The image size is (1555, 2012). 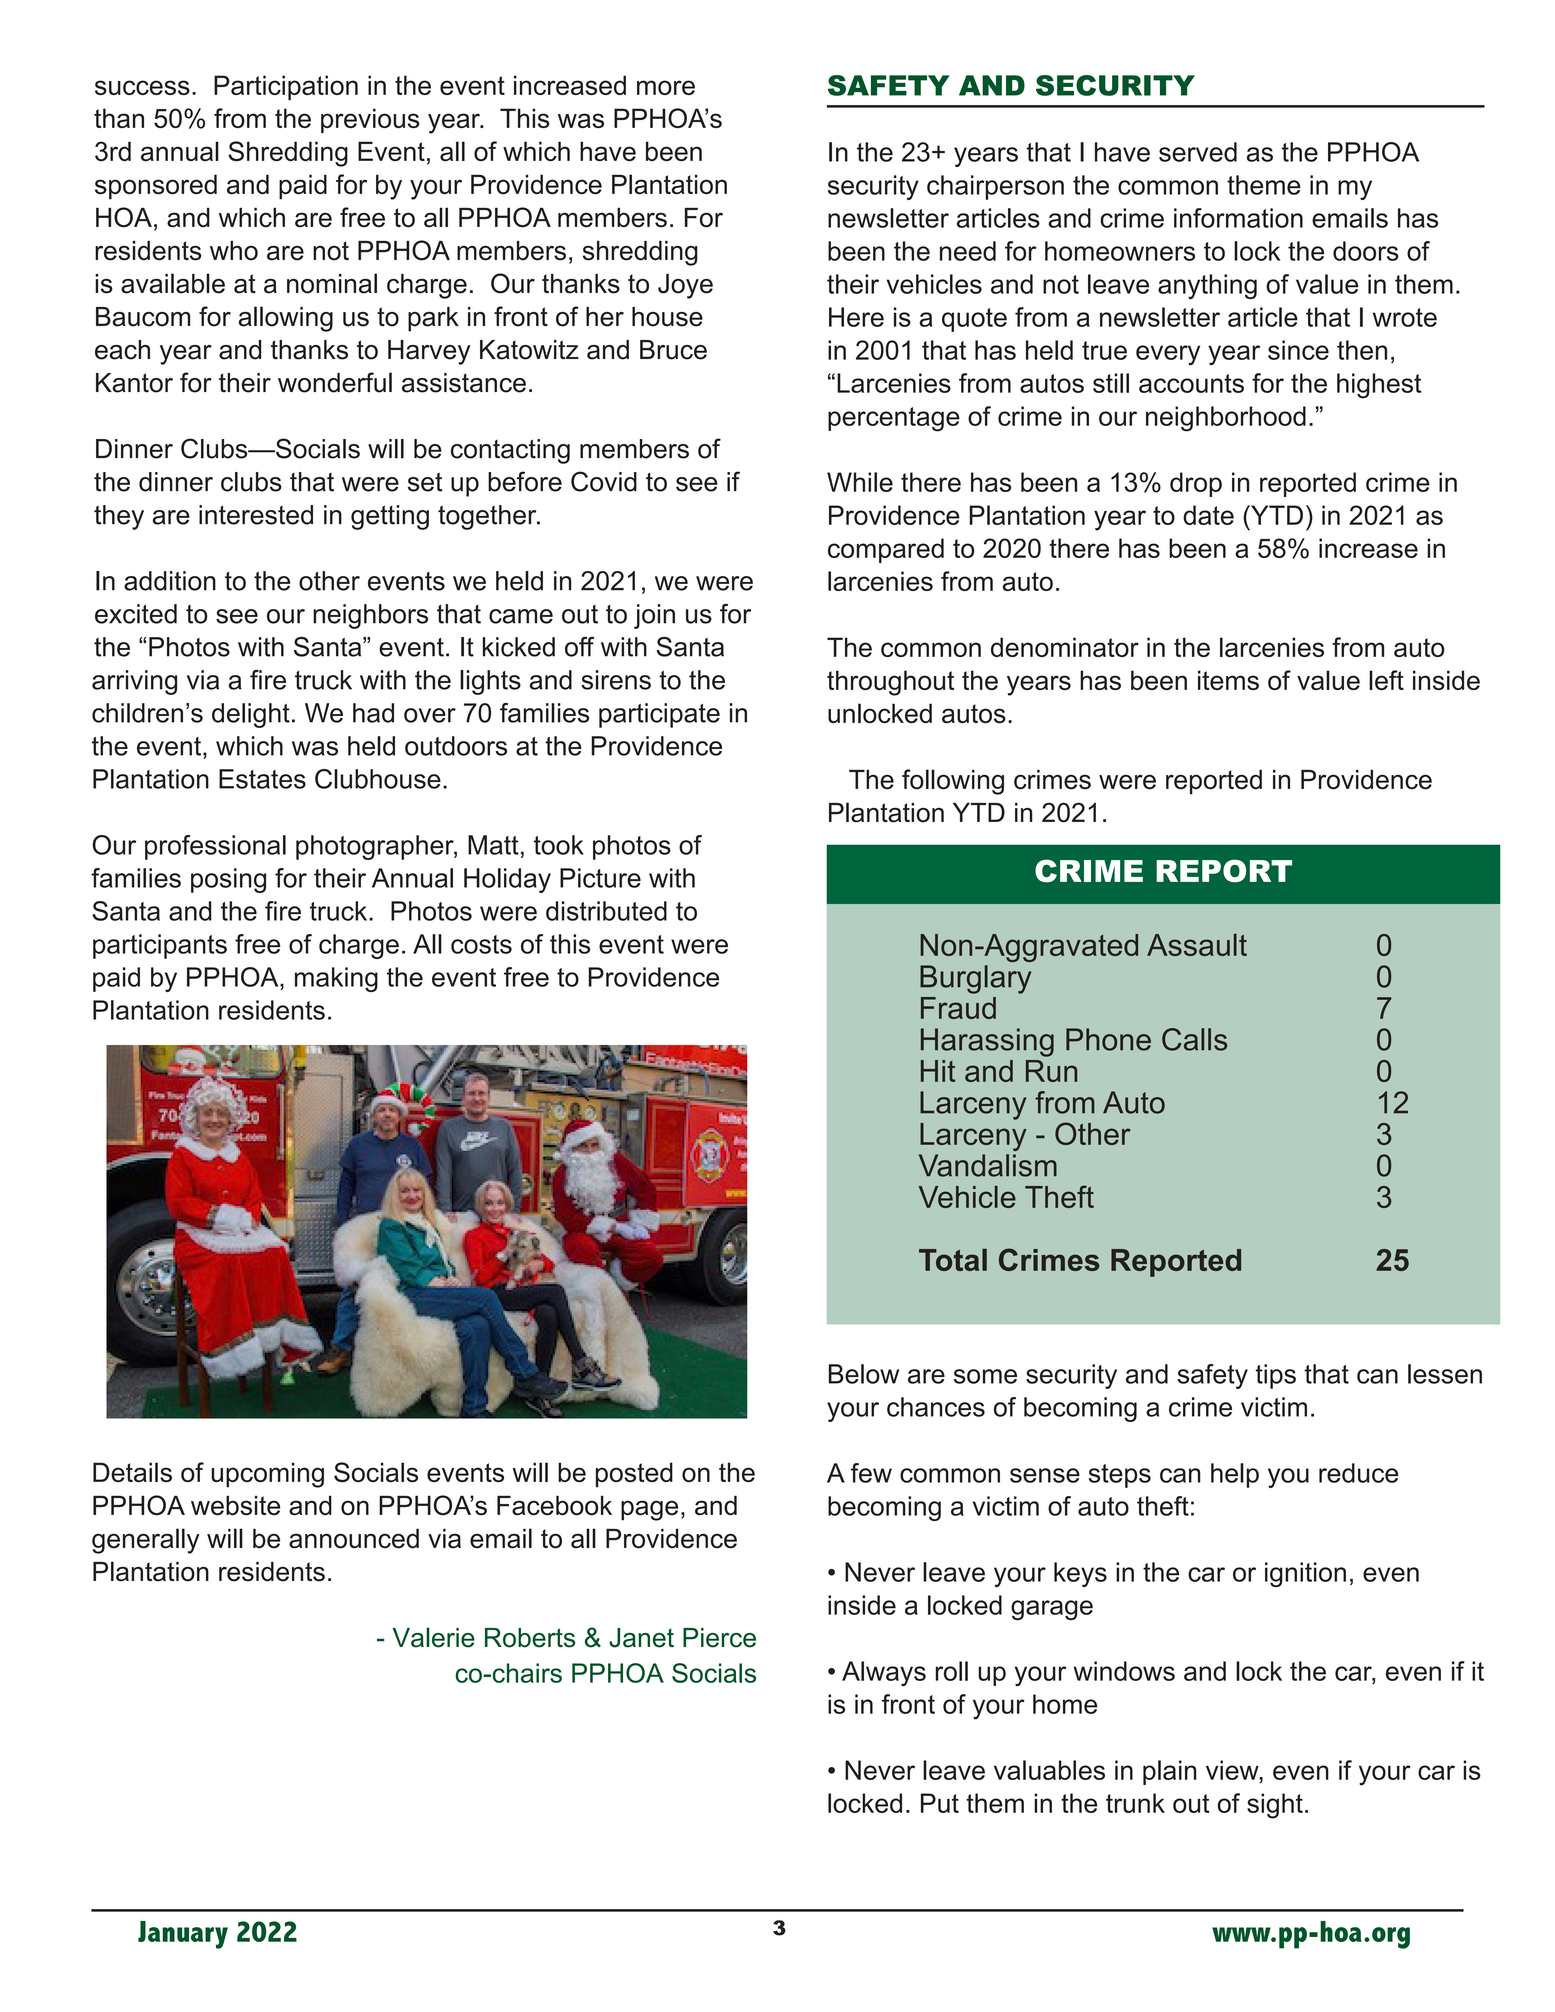 What do you see at coordinates (940, 1803) in the image?
I see `Put` at bounding box center [940, 1803].
